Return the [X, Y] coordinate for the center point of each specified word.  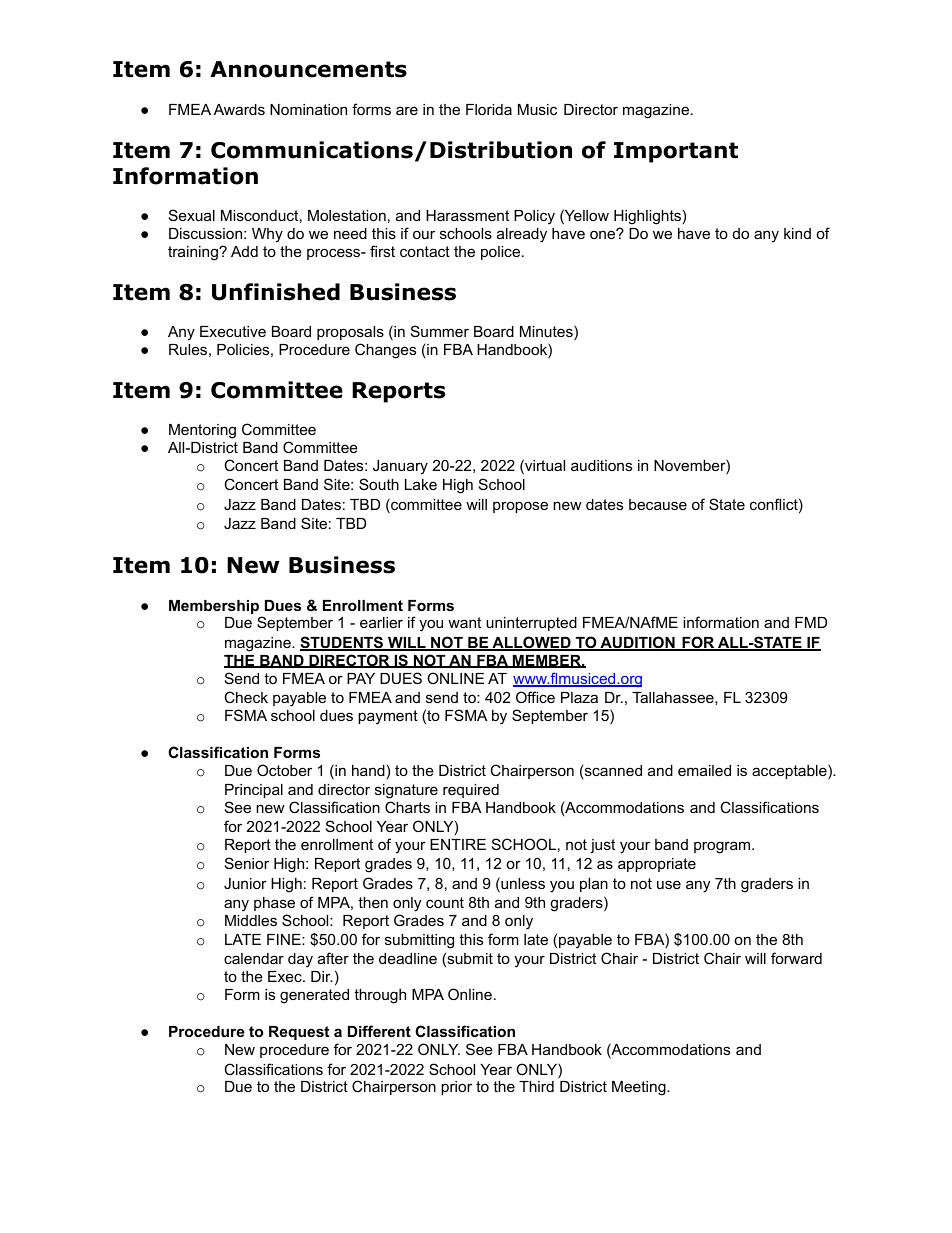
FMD [811, 622]
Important [676, 152]
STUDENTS [343, 643]
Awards [239, 109]
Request [299, 1033]
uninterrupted [531, 624]
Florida [489, 109]
